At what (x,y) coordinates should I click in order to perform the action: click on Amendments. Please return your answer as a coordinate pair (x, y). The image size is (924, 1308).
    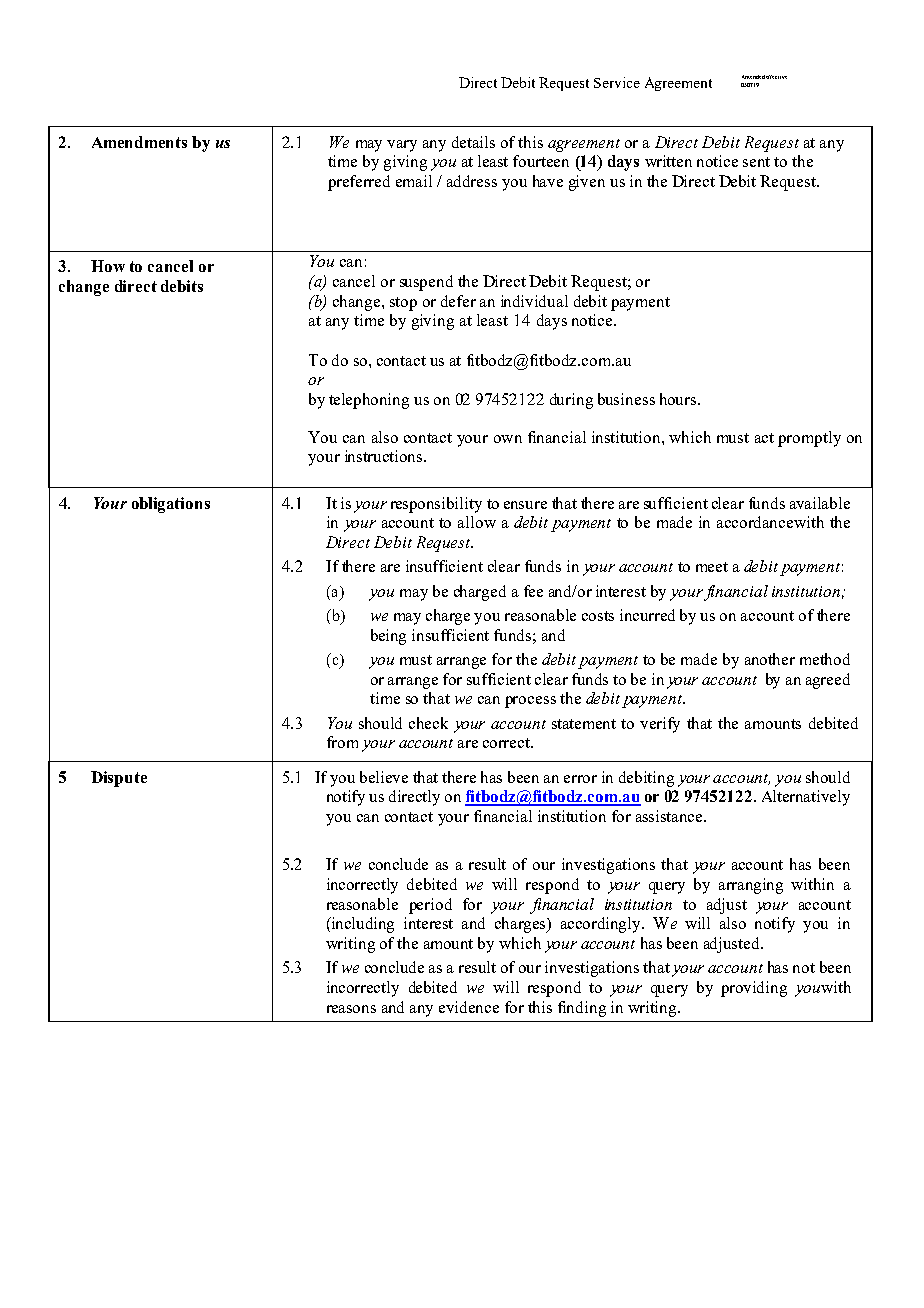
    Looking at the image, I should click on (139, 142).
